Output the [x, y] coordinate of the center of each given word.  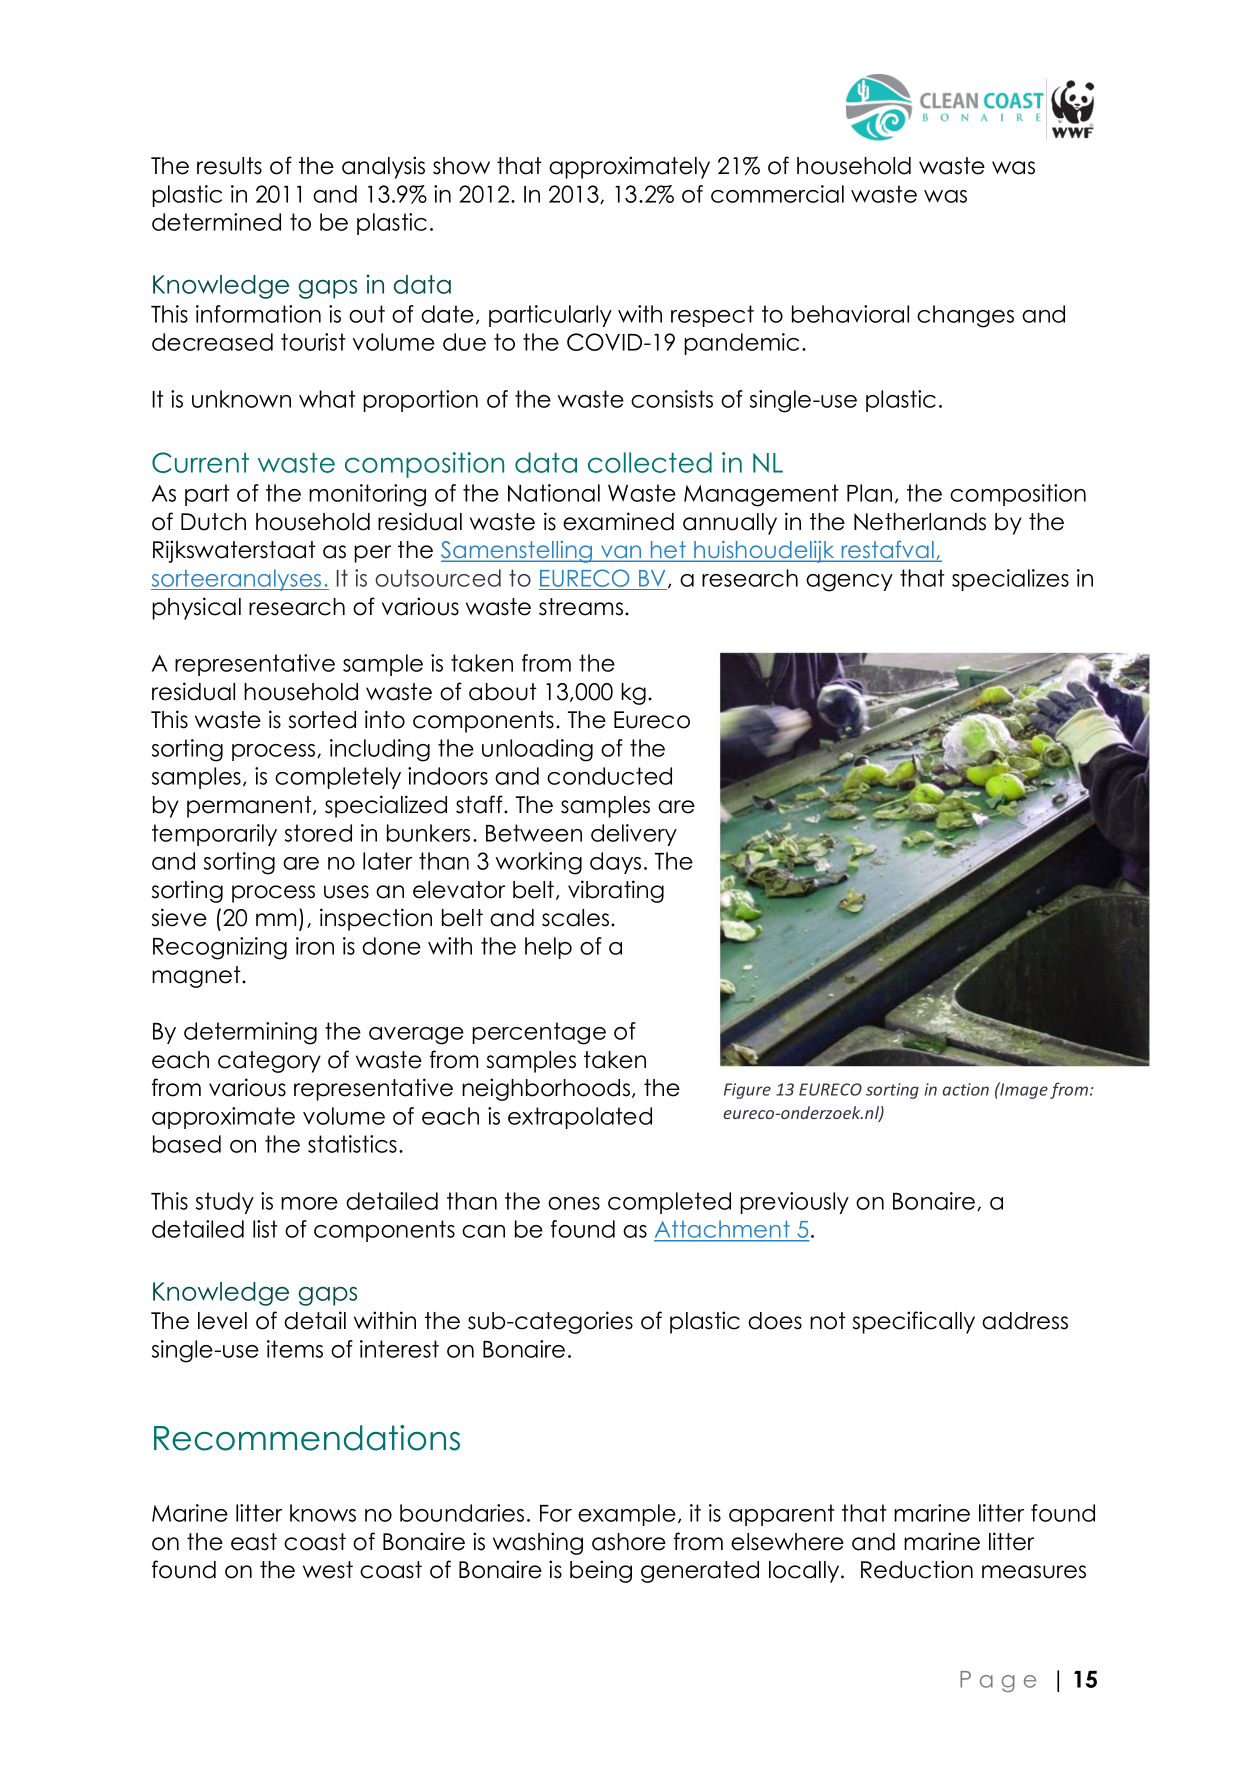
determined [216, 222]
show [461, 166]
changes [965, 316]
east [254, 1542]
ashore [629, 1542]
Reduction [917, 1569]
